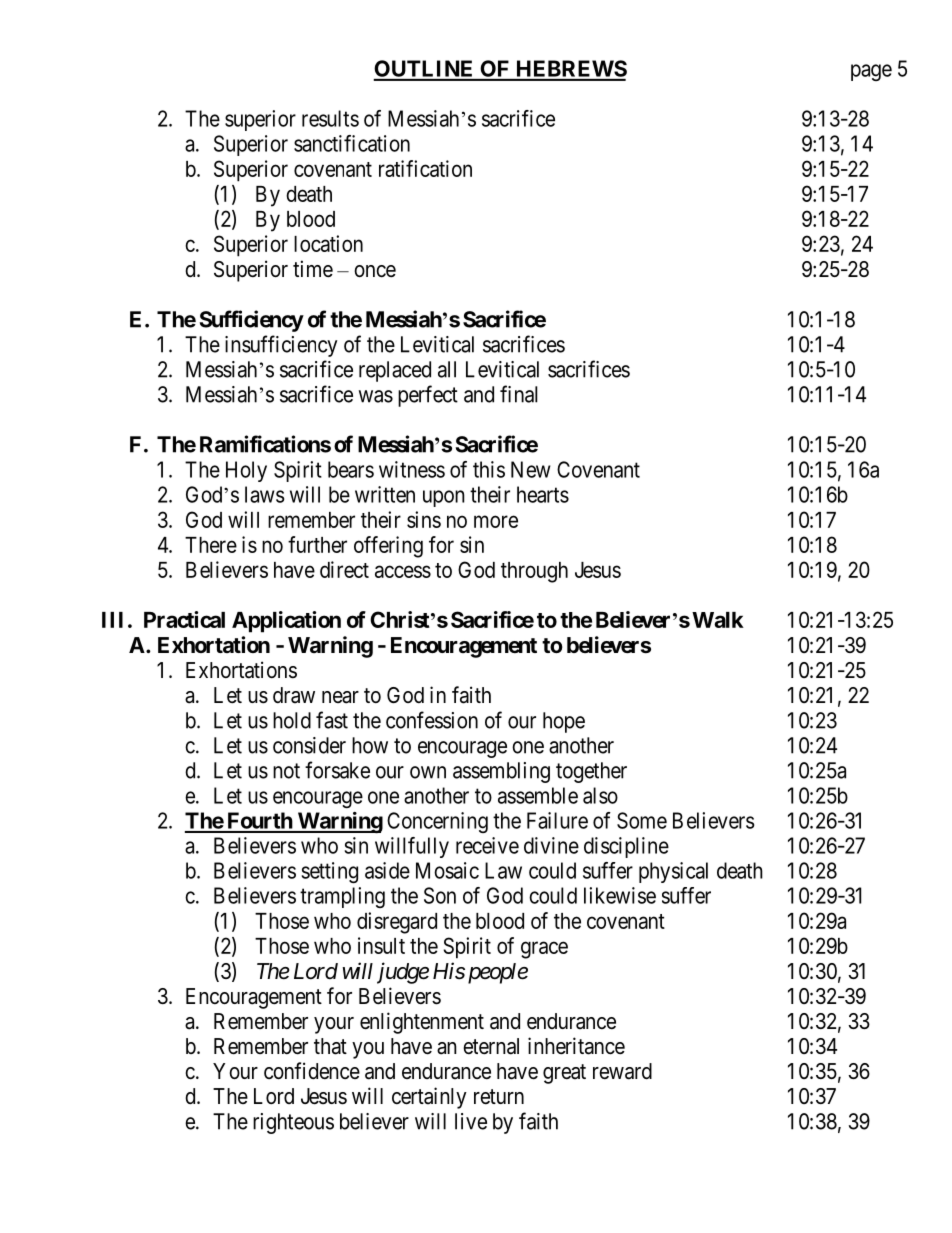 This screenshot has width=952, height=1233. What do you see at coordinates (501, 772) in the screenshot?
I see `assembling` at bounding box center [501, 772].
